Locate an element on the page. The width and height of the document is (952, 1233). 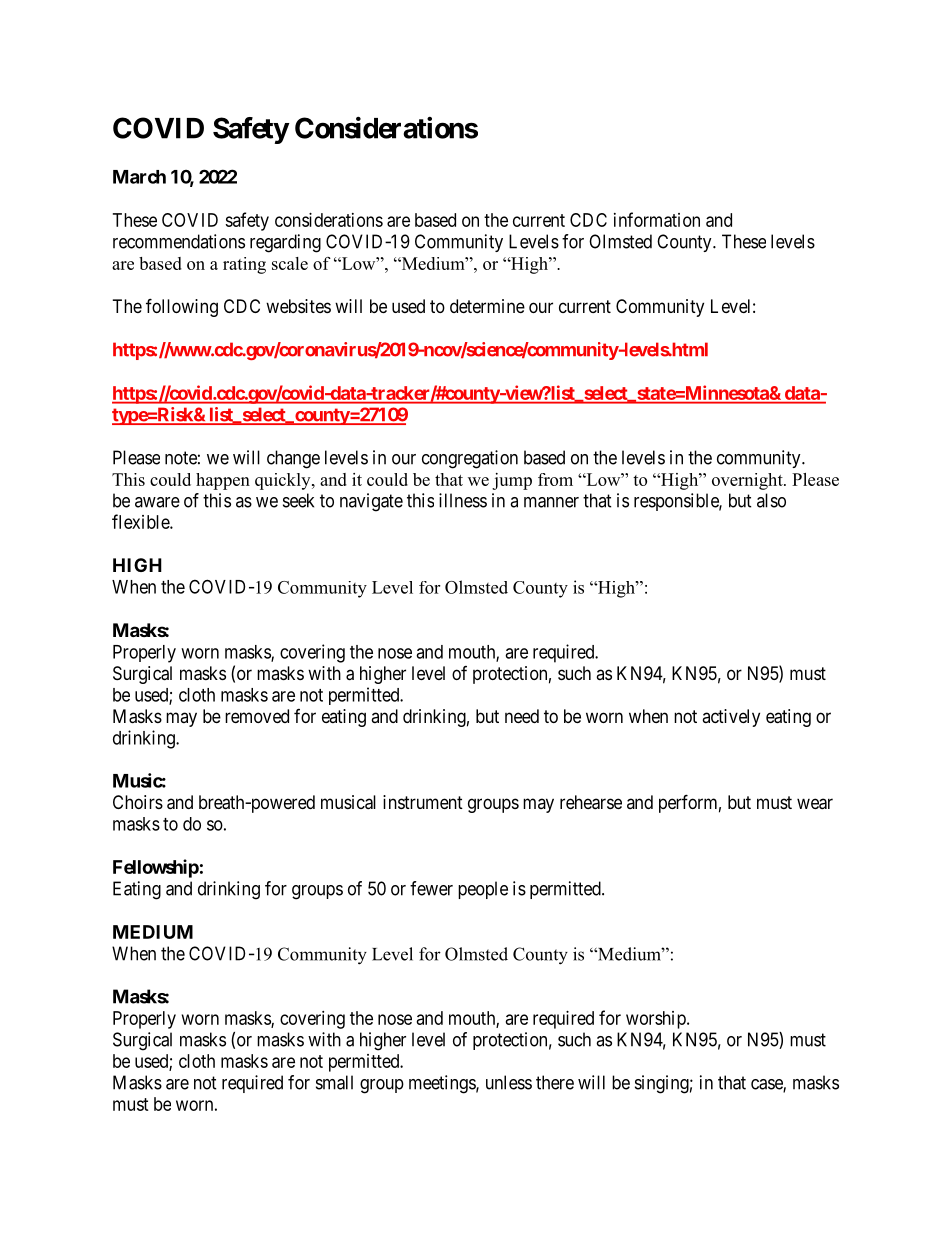
determine is located at coordinates (487, 306).
